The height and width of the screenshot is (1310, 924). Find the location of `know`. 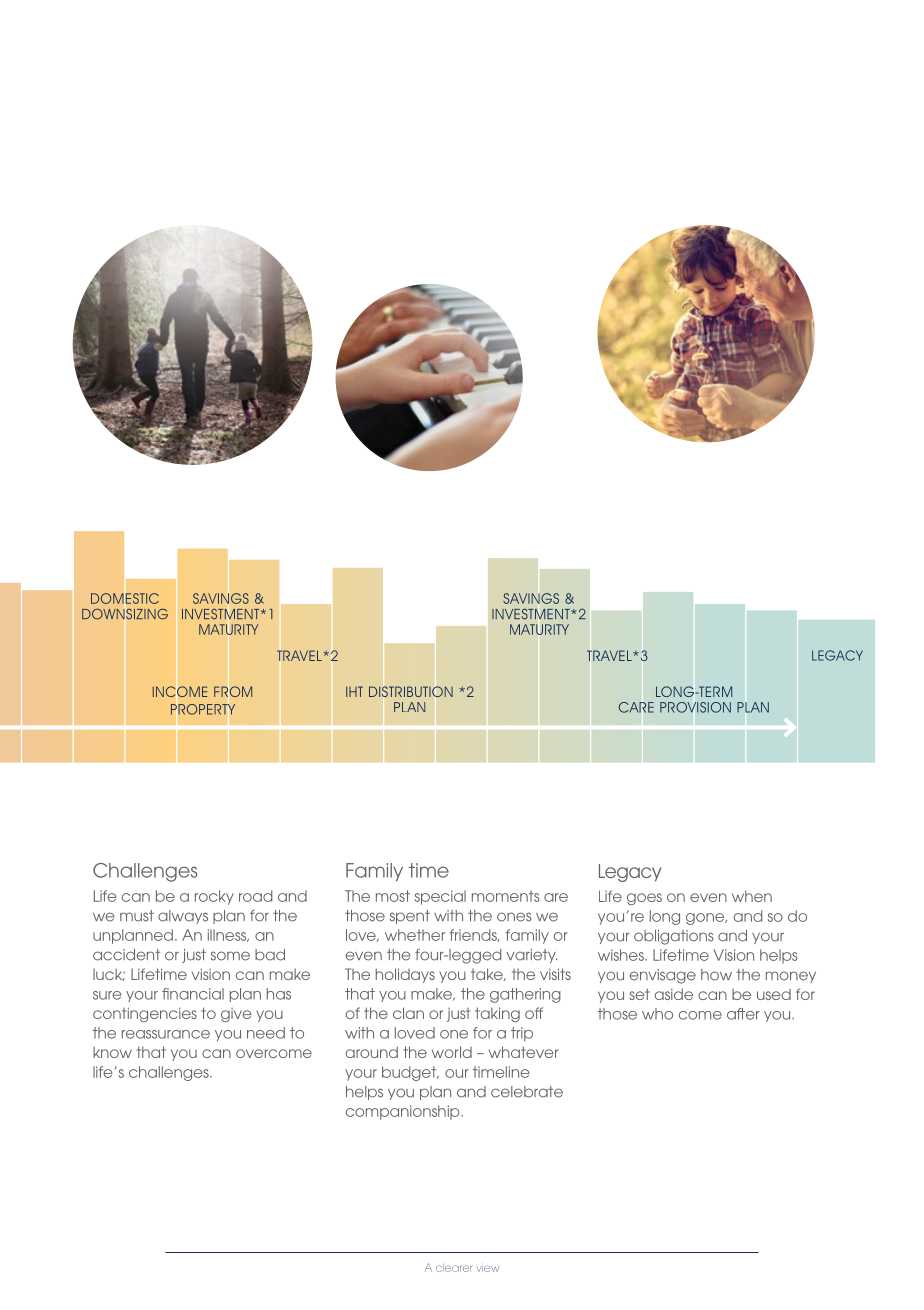

know is located at coordinates (112, 1052).
